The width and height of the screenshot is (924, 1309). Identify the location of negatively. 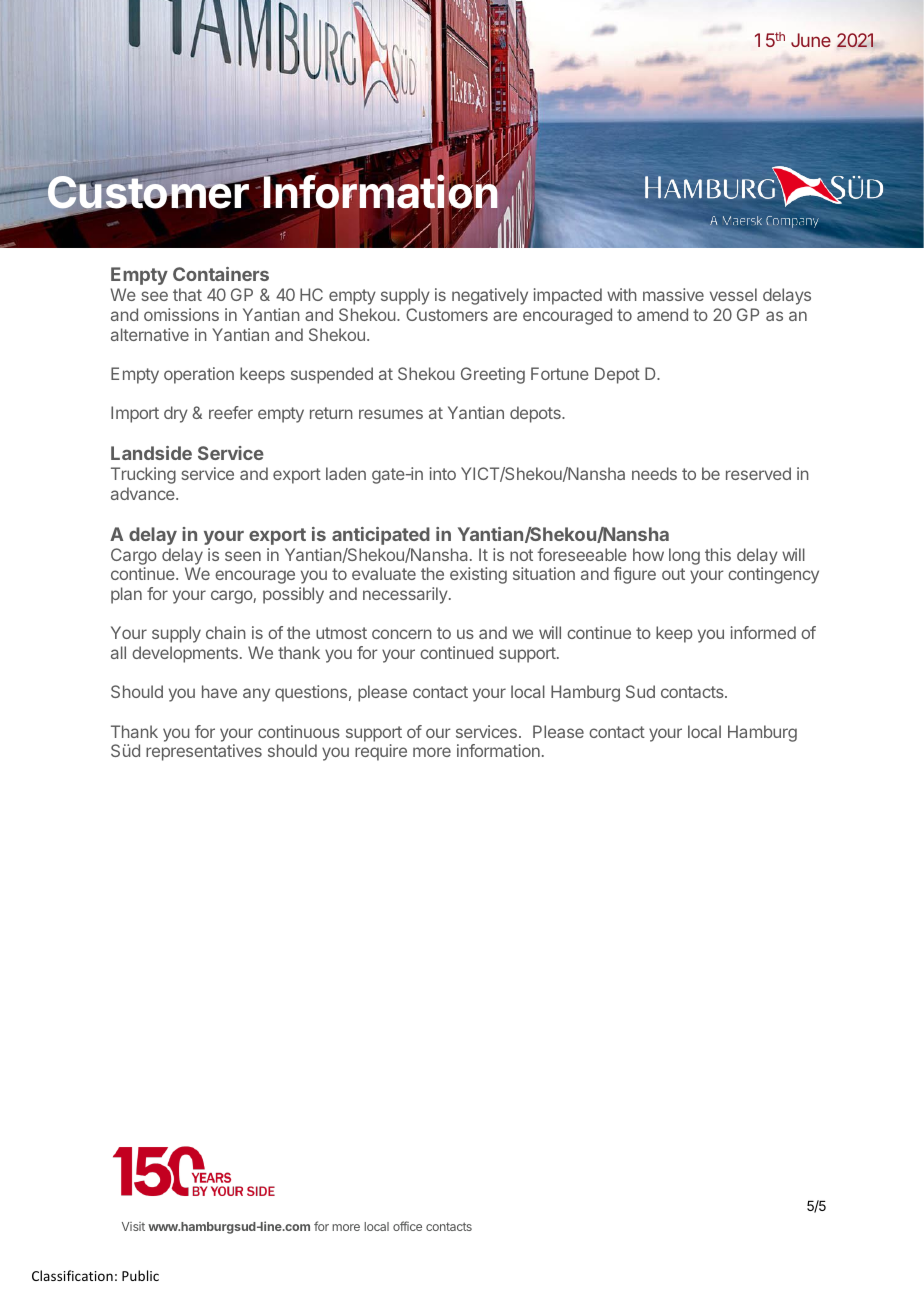
(490, 296).
